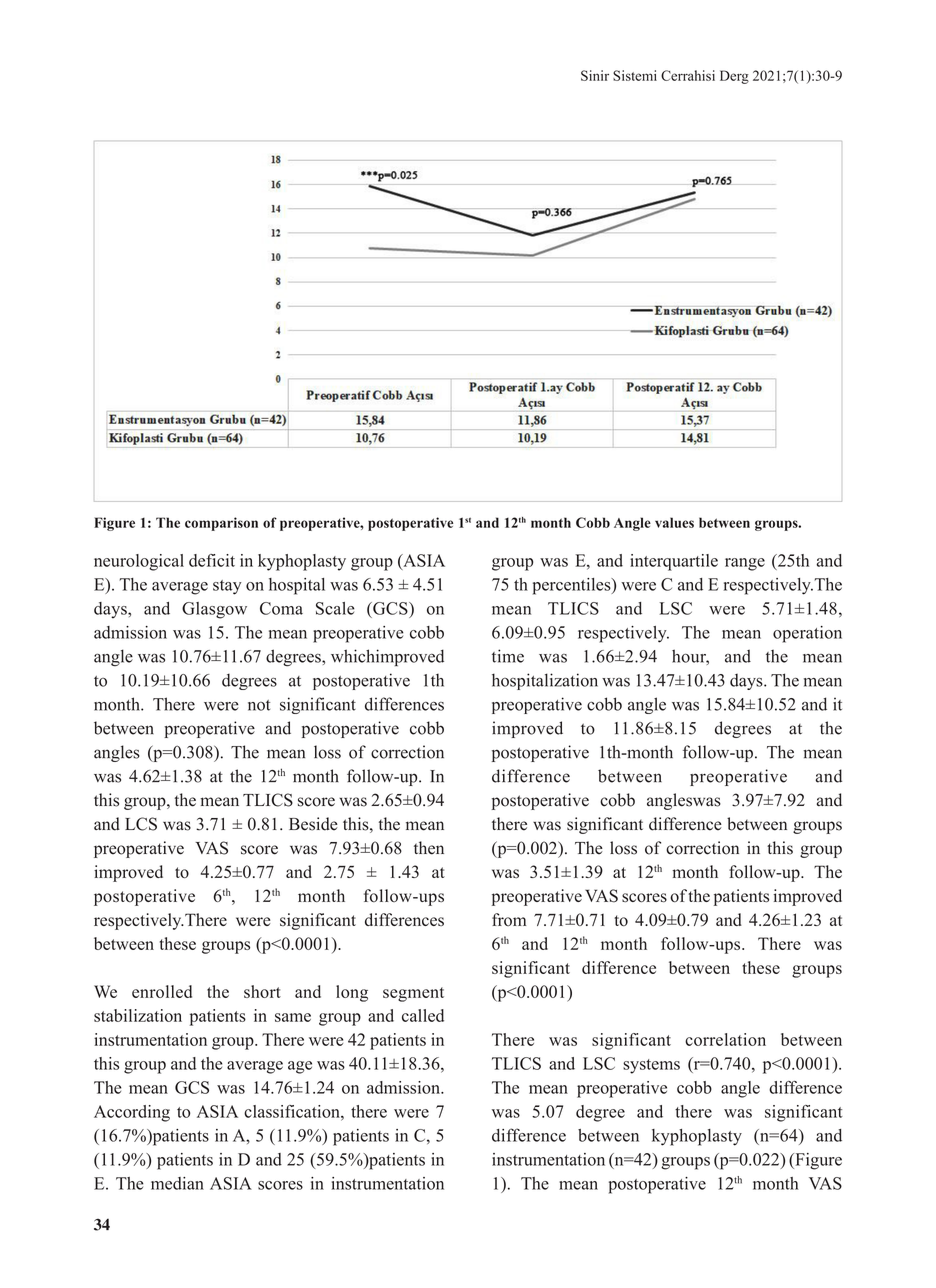  I want to click on LCS, so click(141, 824).
